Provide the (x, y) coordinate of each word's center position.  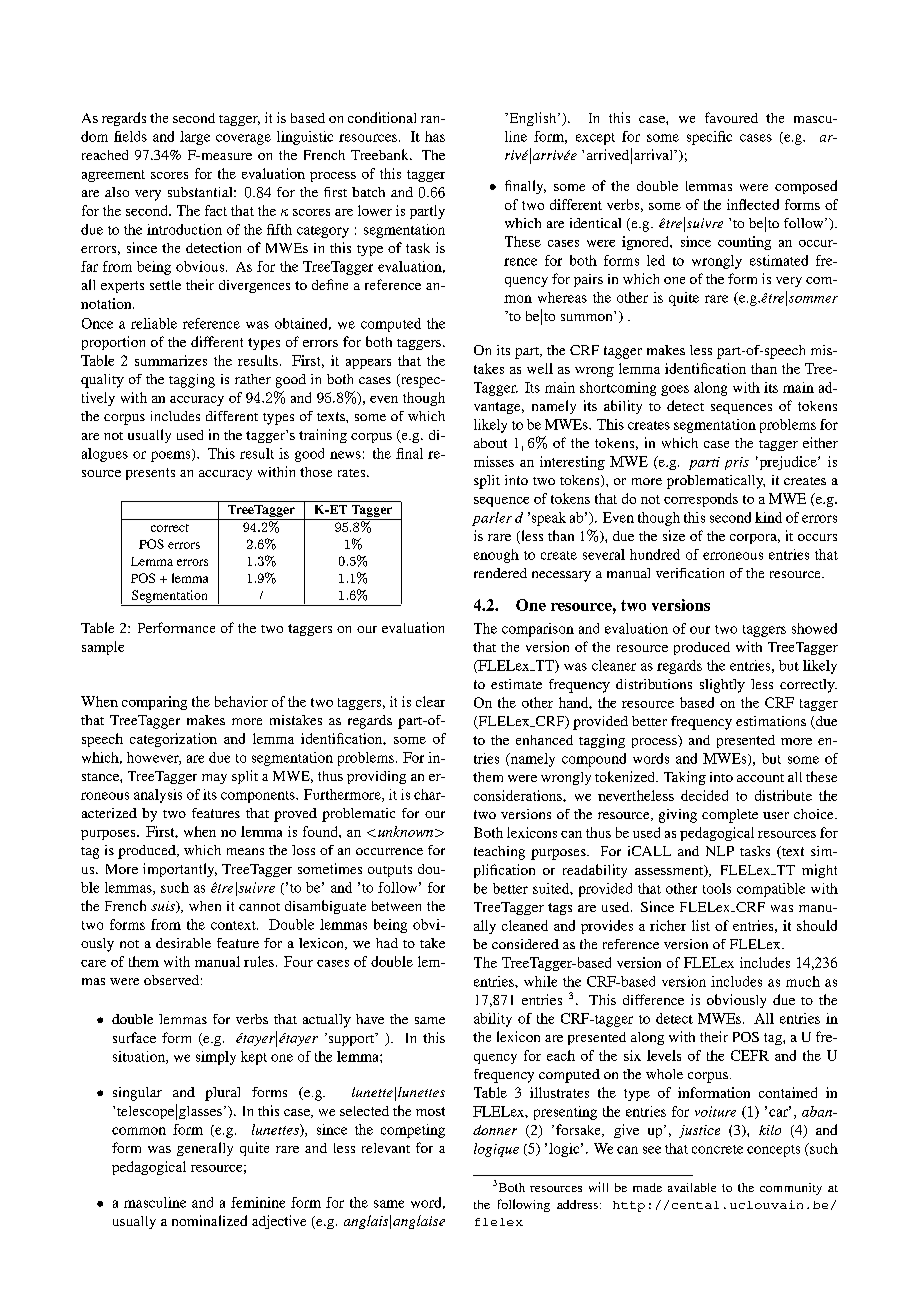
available (692, 1187)
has (435, 136)
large (195, 138)
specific (709, 138)
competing (413, 1131)
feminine (258, 1202)
